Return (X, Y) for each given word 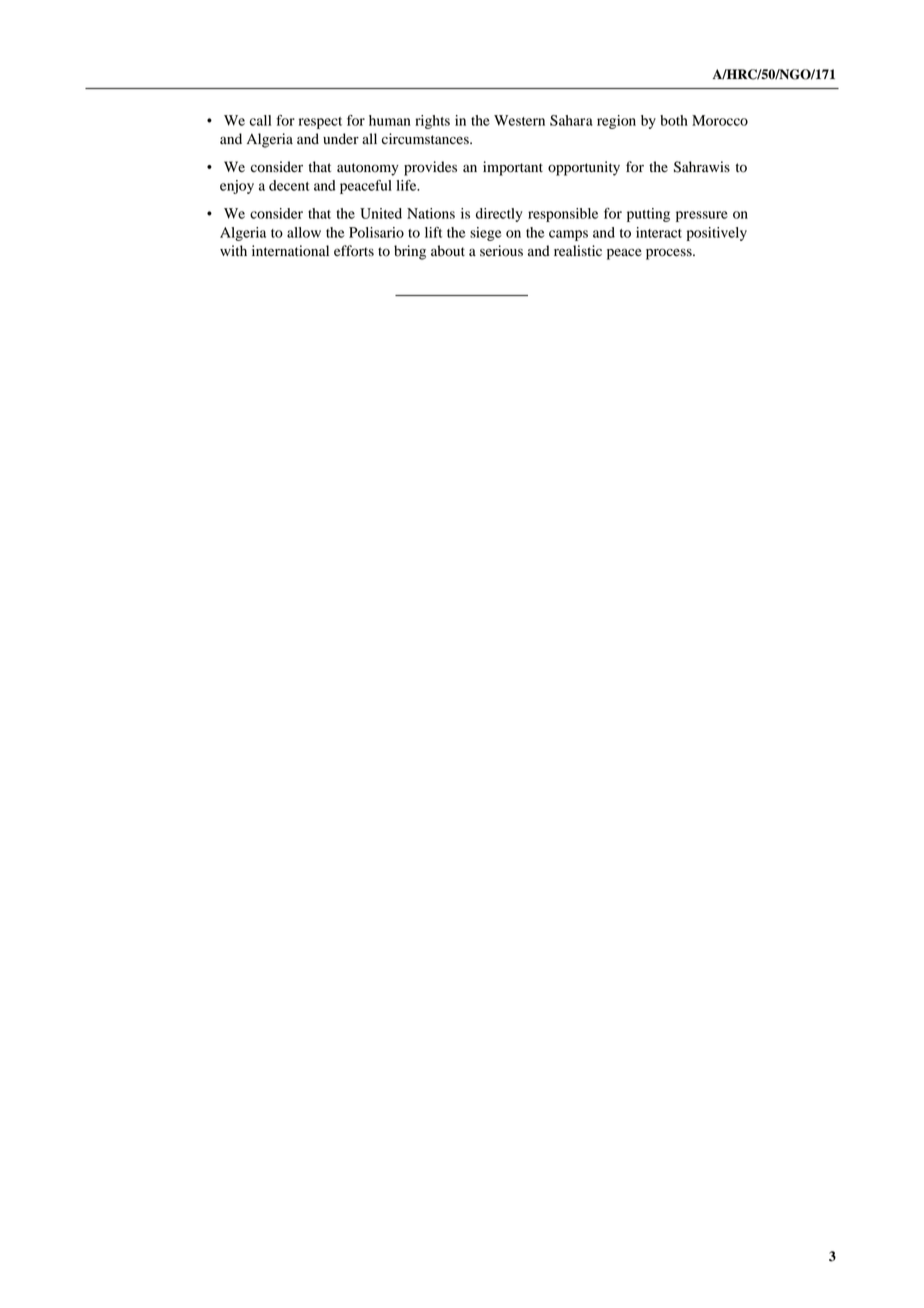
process (670, 254)
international (290, 251)
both (674, 120)
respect (320, 123)
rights (432, 122)
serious (501, 251)
